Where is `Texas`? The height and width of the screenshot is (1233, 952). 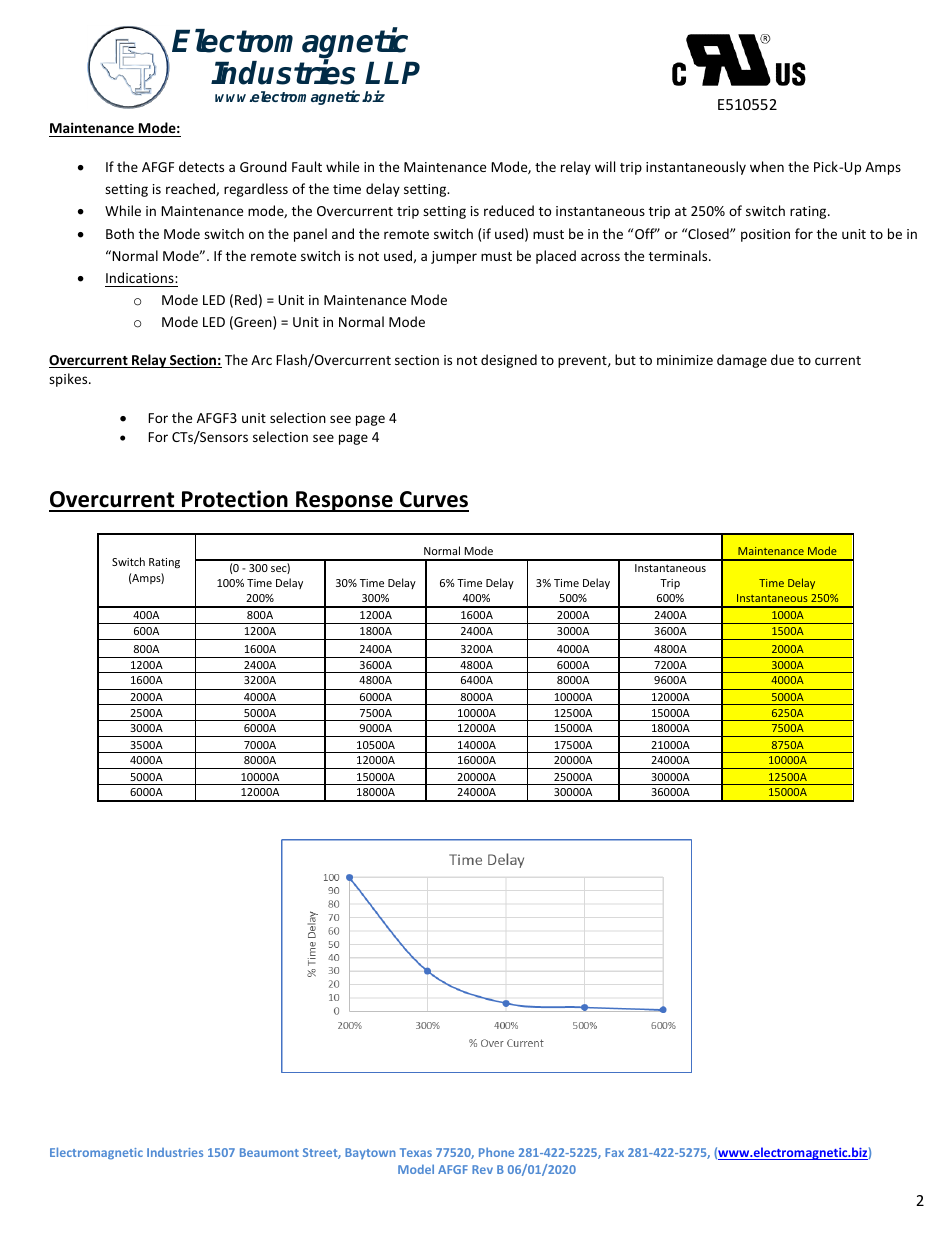 Texas is located at coordinates (416, 1152).
